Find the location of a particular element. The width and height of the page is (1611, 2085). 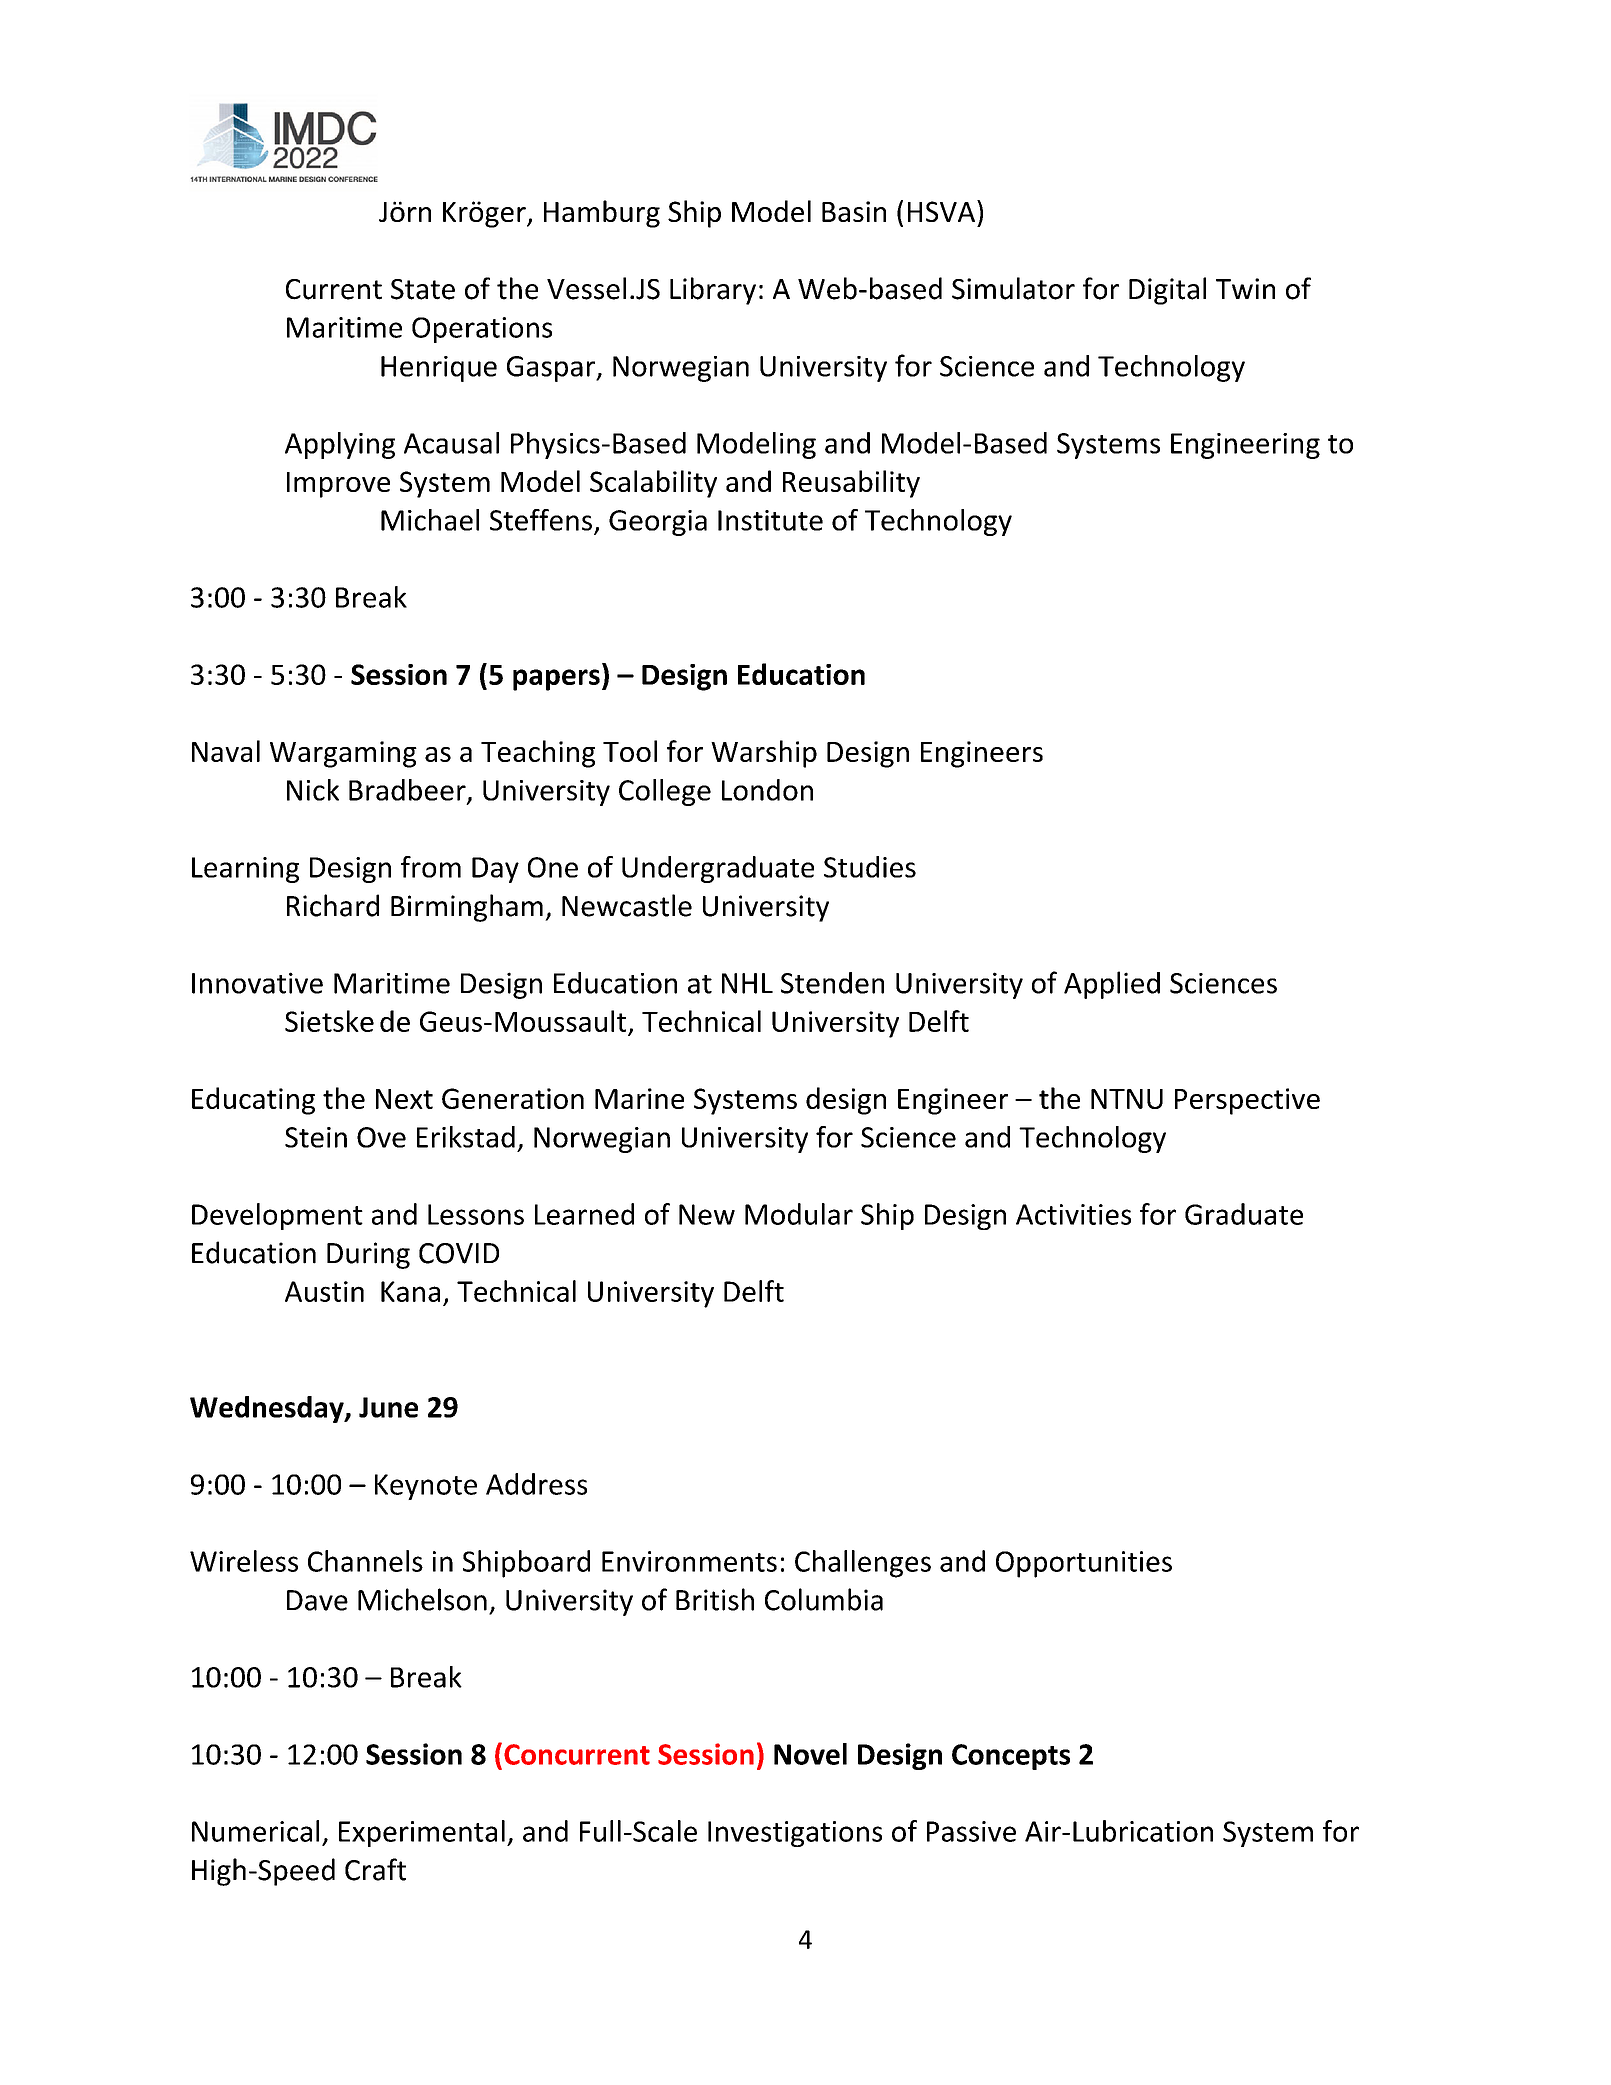

State is located at coordinates (423, 289).
